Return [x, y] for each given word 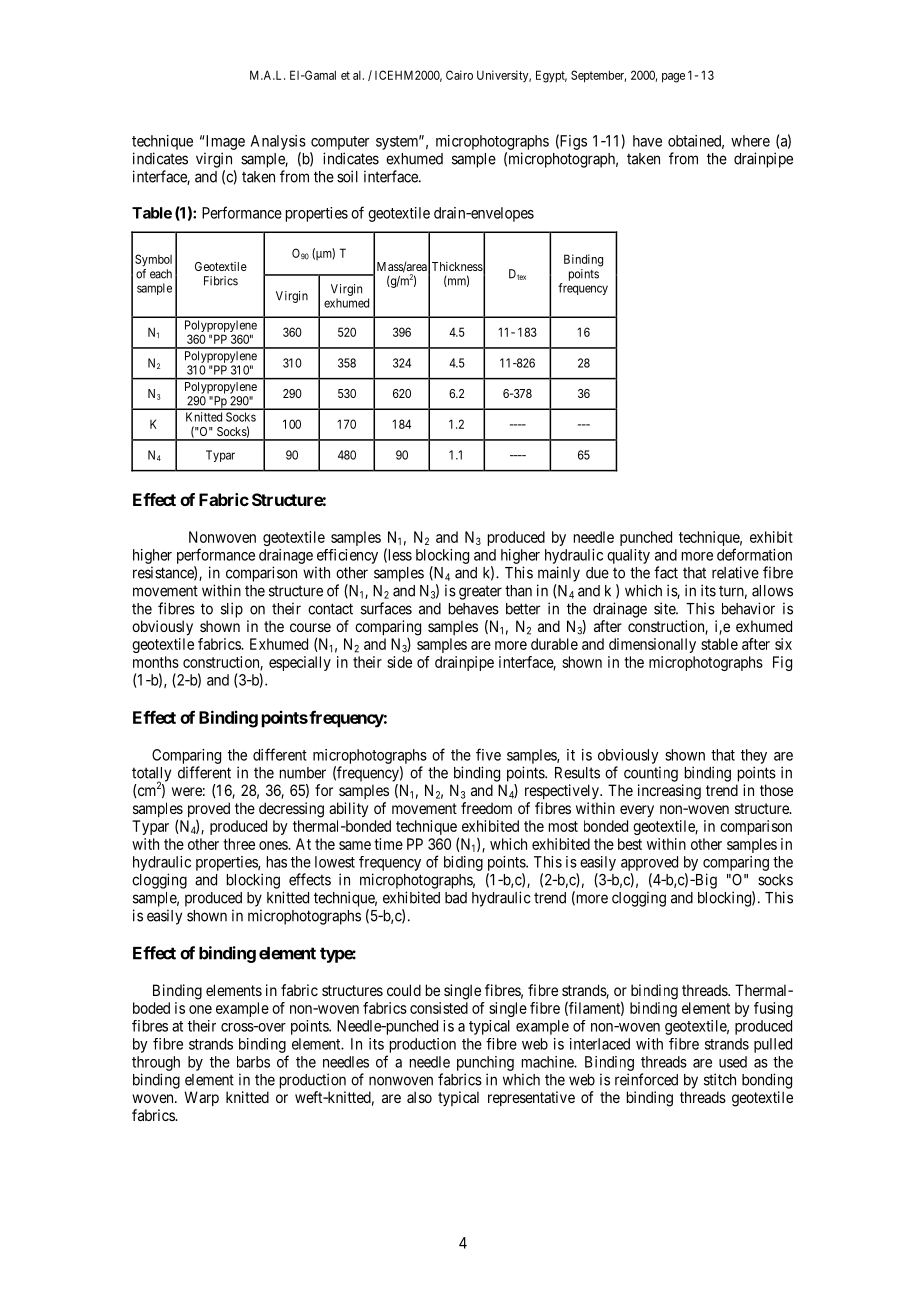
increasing [669, 792]
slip [232, 610]
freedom [486, 808]
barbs [253, 1062]
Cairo [459, 75]
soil [347, 176]
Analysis [278, 142]
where [750, 141]
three [239, 844]
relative [735, 572]
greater [480, 592]
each [161, 274]
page [673, 78]
